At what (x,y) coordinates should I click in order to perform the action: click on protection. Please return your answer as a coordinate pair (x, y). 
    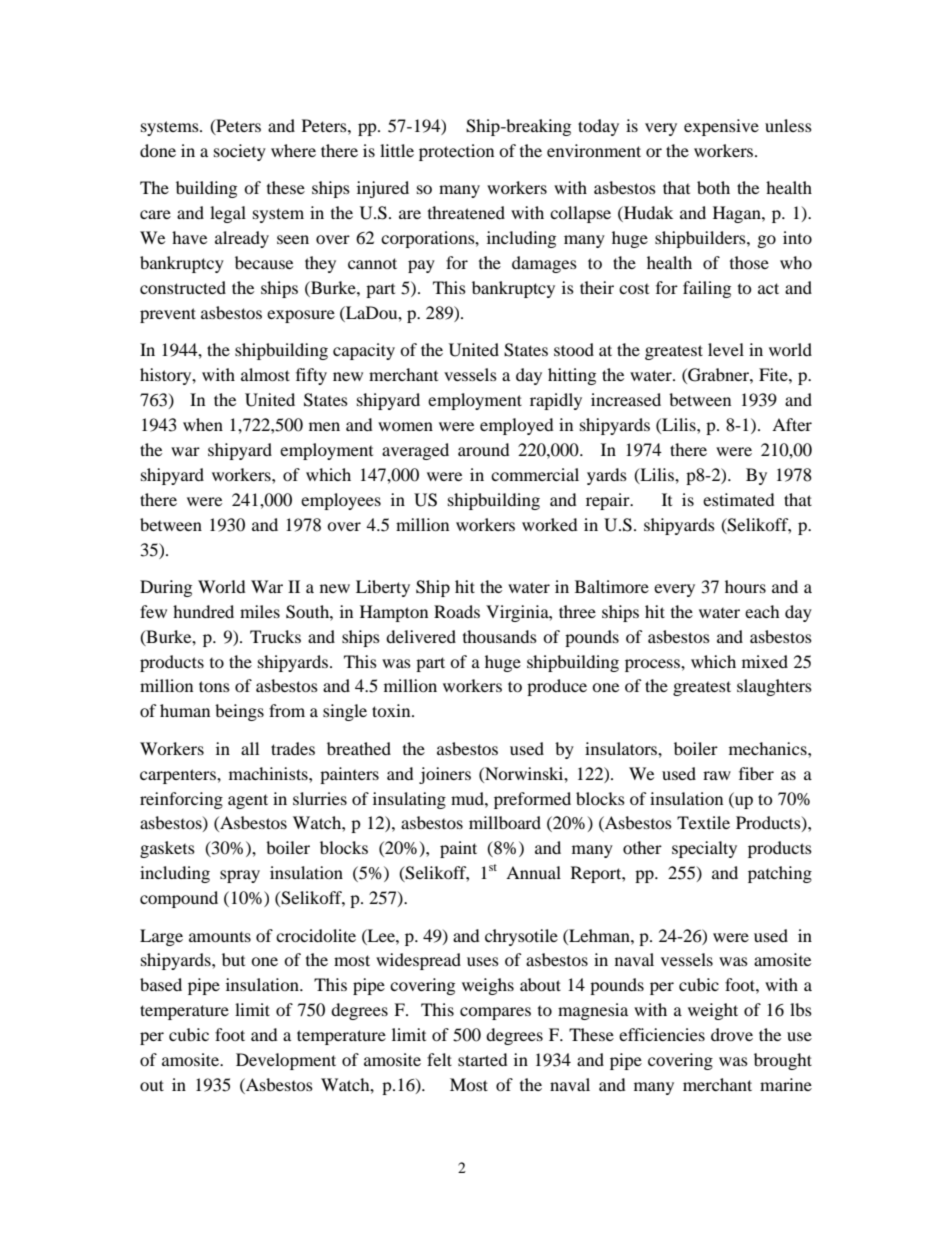
    Looking at the image, I should click on (456, 152).
